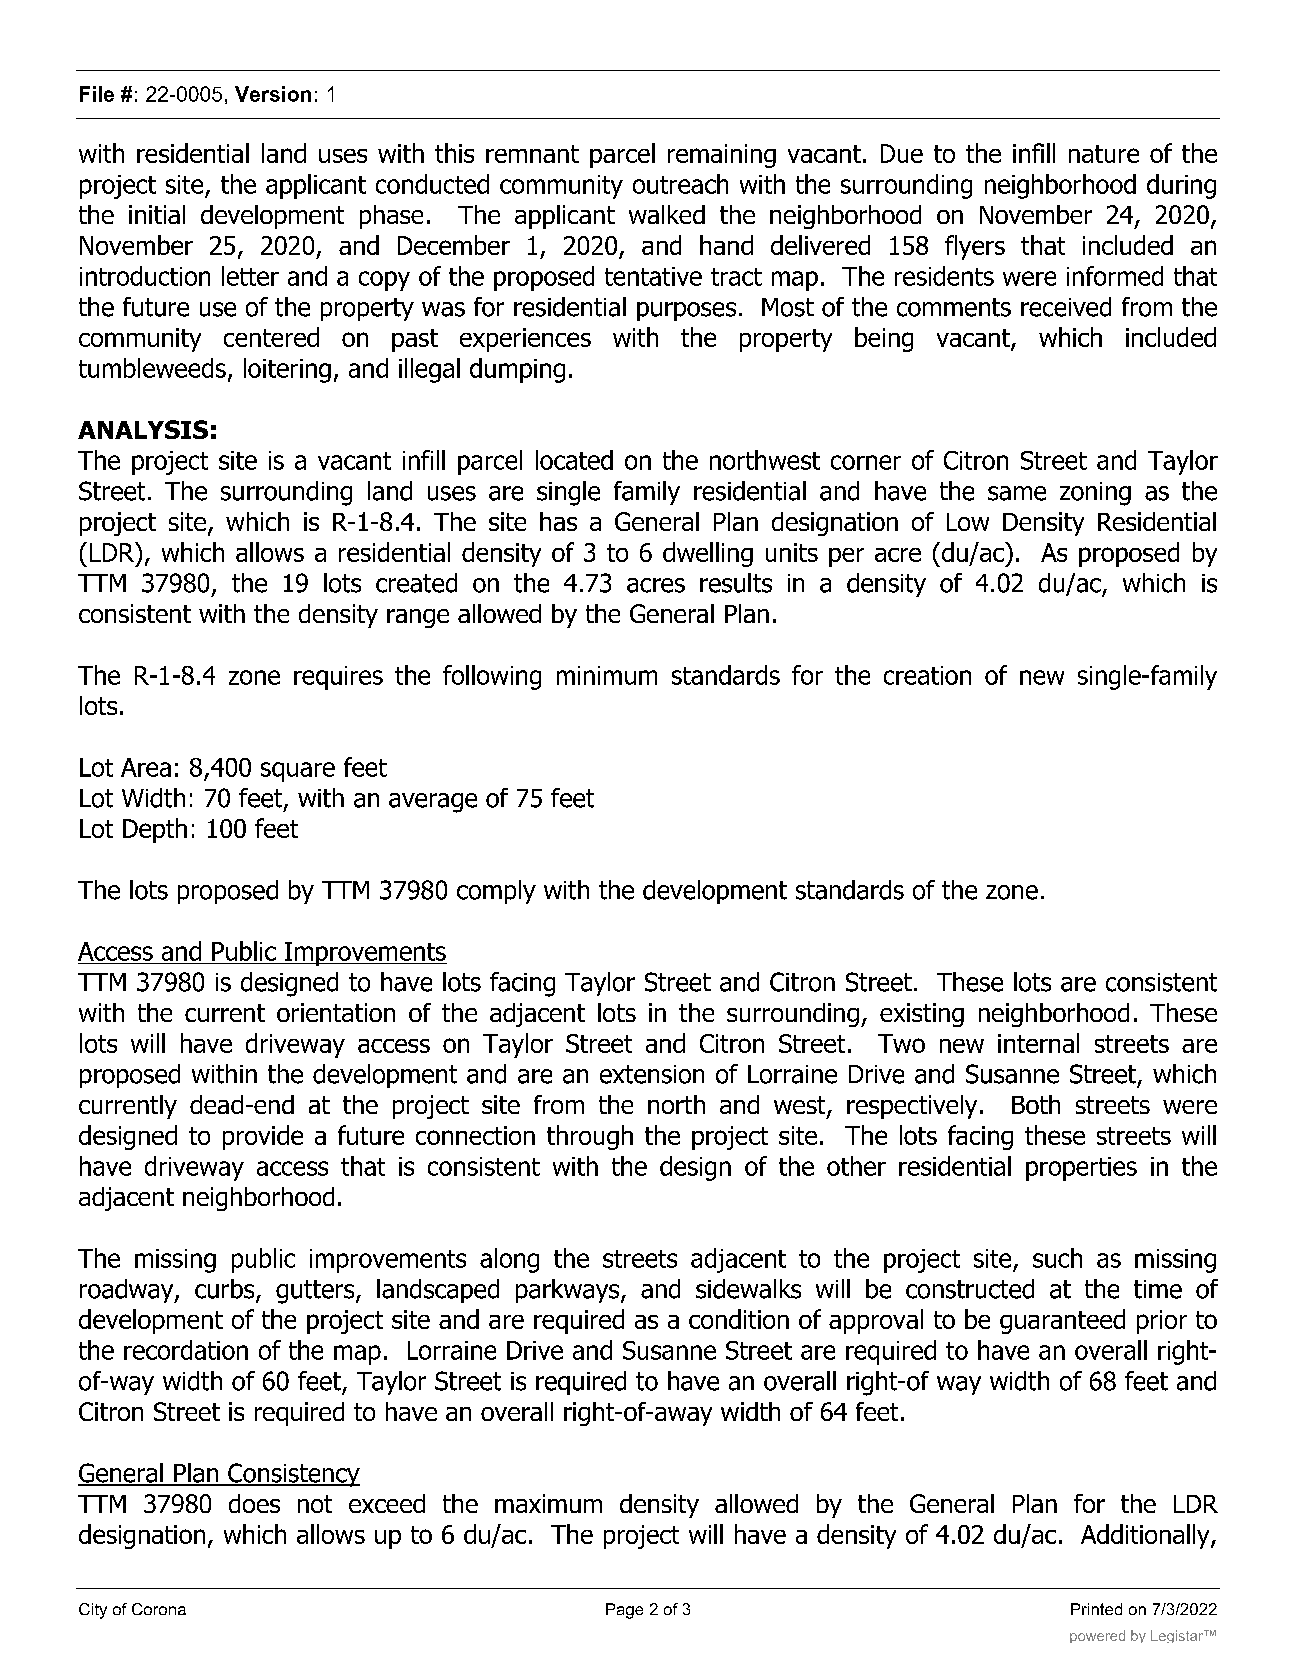 Image resolution: width=1296 pixels, height=1678 pixels. What do you see at coordinates (338, 678) in the screenshot?
I see `requires` at bounding box center [338, 678].
